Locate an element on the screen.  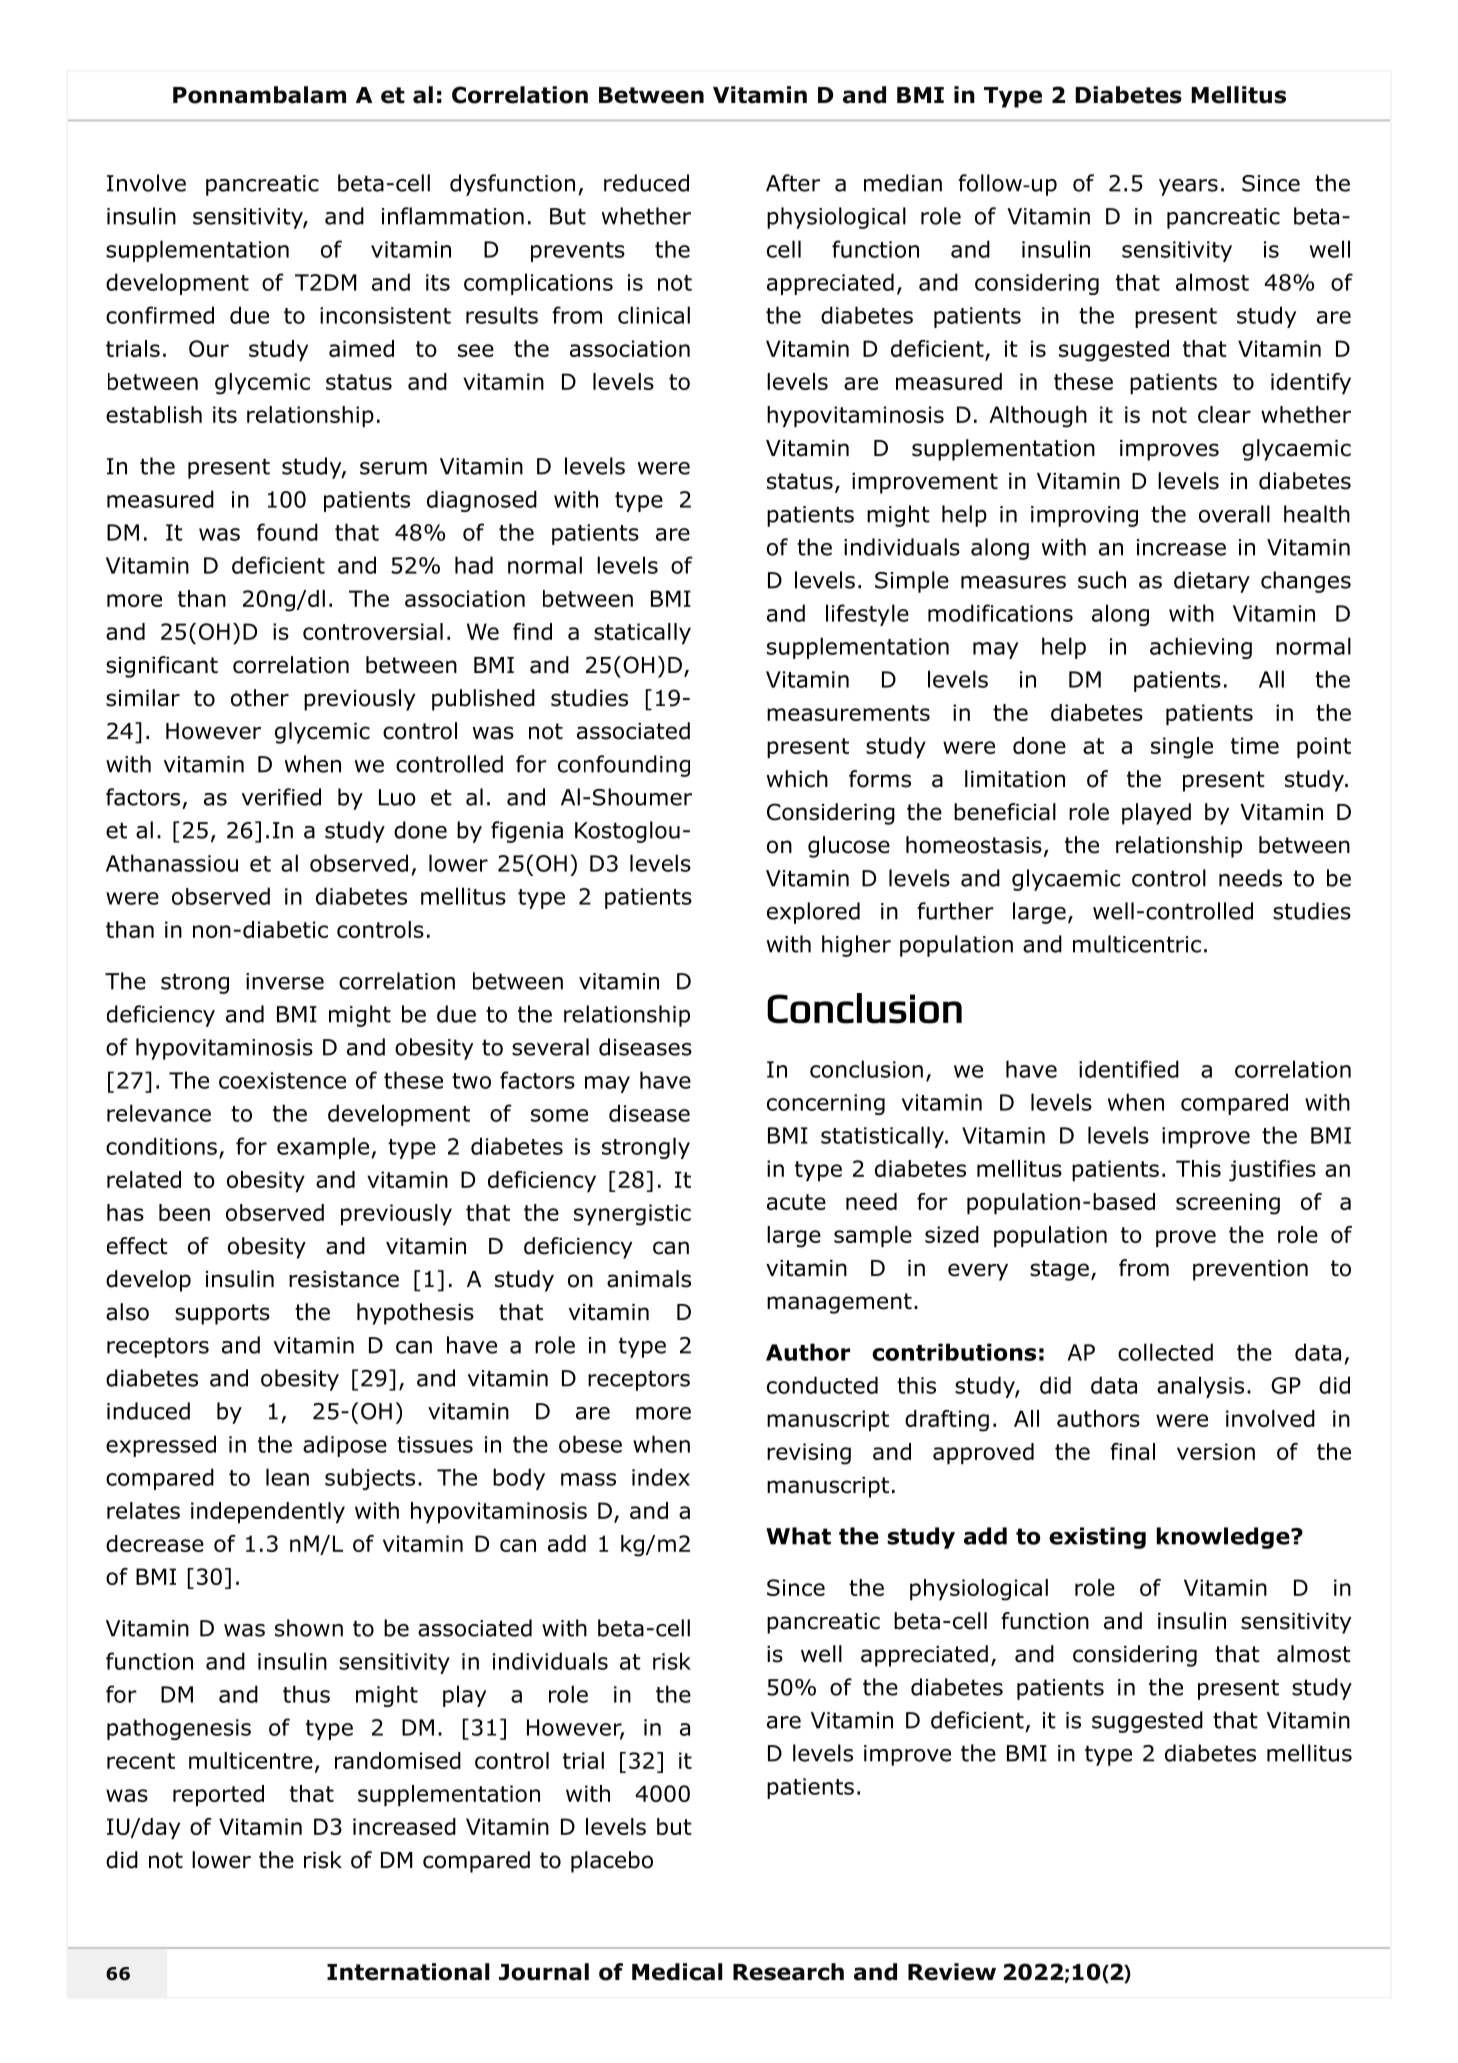
years is located at coordinates (1188, 187).
